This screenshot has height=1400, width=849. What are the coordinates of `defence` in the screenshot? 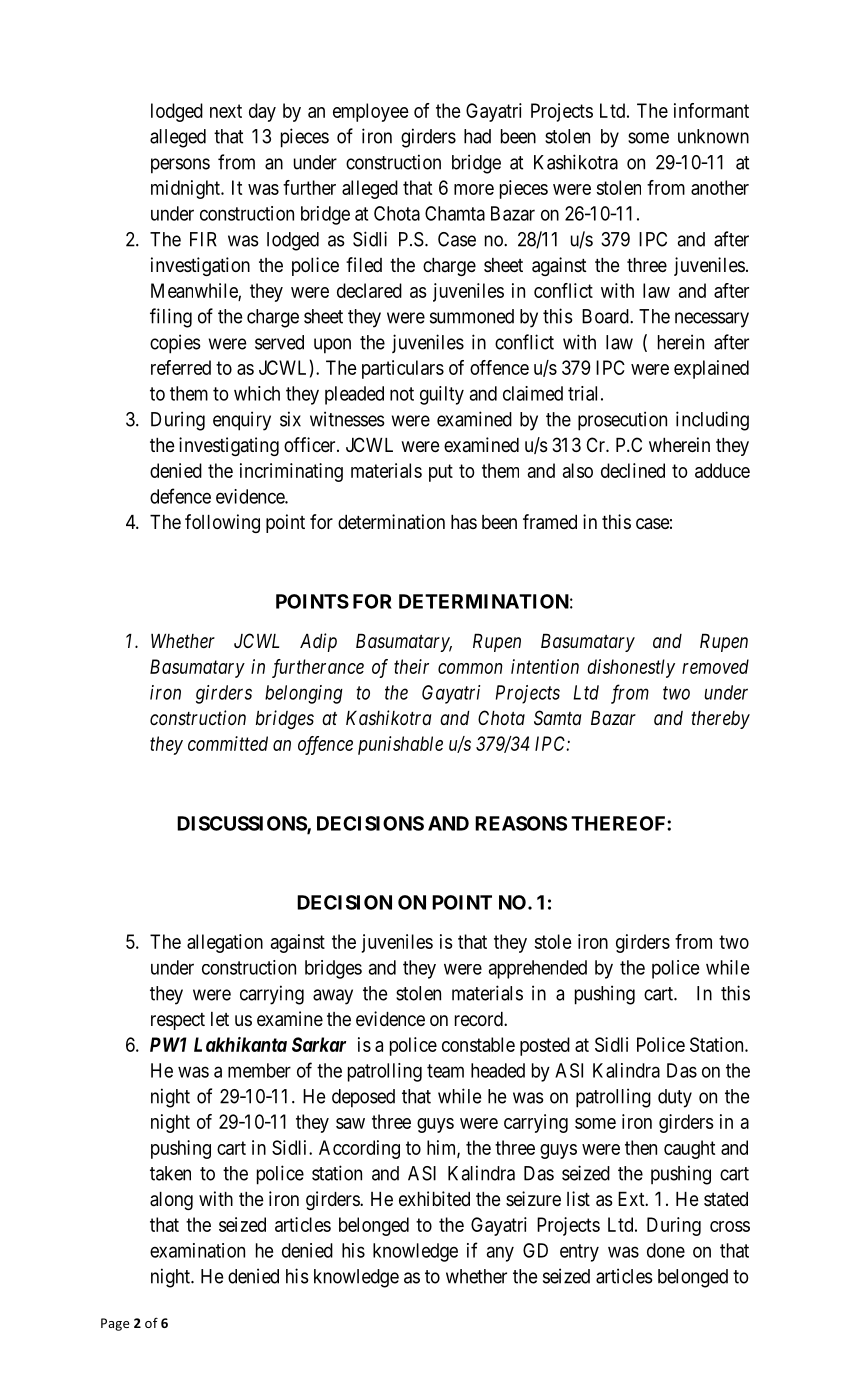 It's located at (180, 496).
